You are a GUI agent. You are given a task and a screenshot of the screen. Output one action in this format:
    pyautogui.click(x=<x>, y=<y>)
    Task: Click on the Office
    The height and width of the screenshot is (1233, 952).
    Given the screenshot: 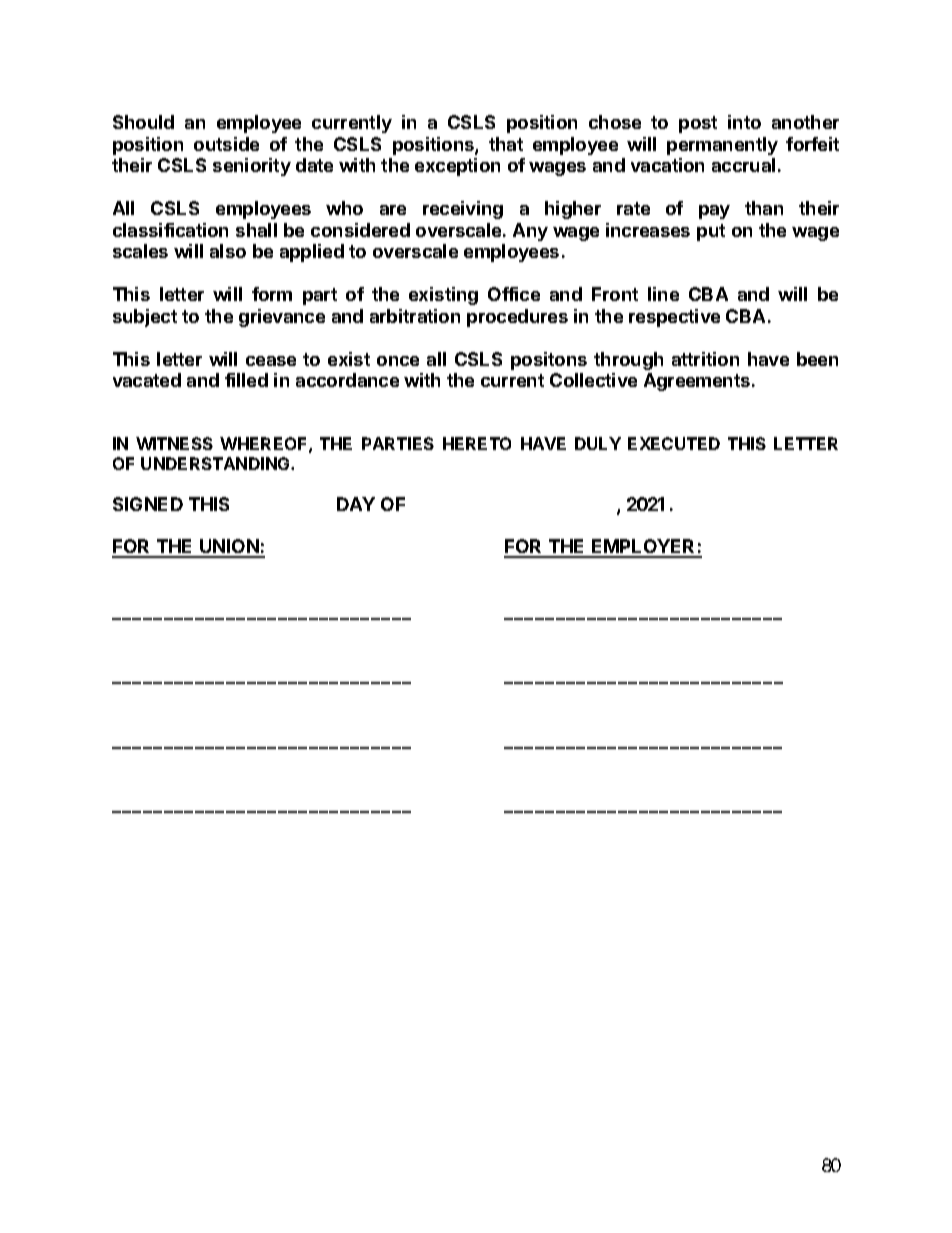 What is the action you would take?
    pyautogui.click(x=514, y=294)
